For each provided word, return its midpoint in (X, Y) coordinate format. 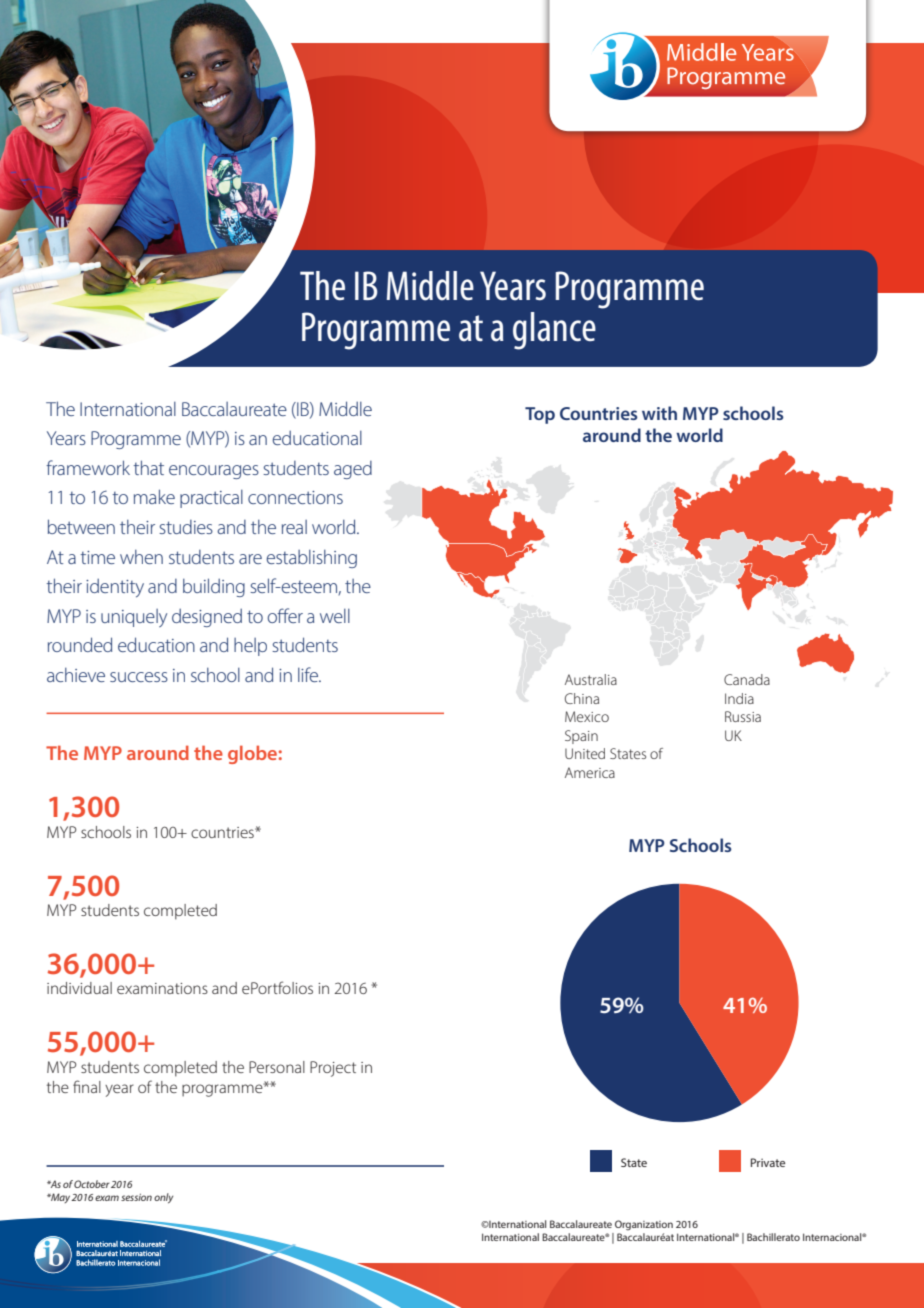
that (148, 467)
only (163, 1198)
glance (554, 331)
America (590, 772)
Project (333, 1069)
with (659, 413)
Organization (644, 1225)
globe (252, 754)
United (585, 753)
